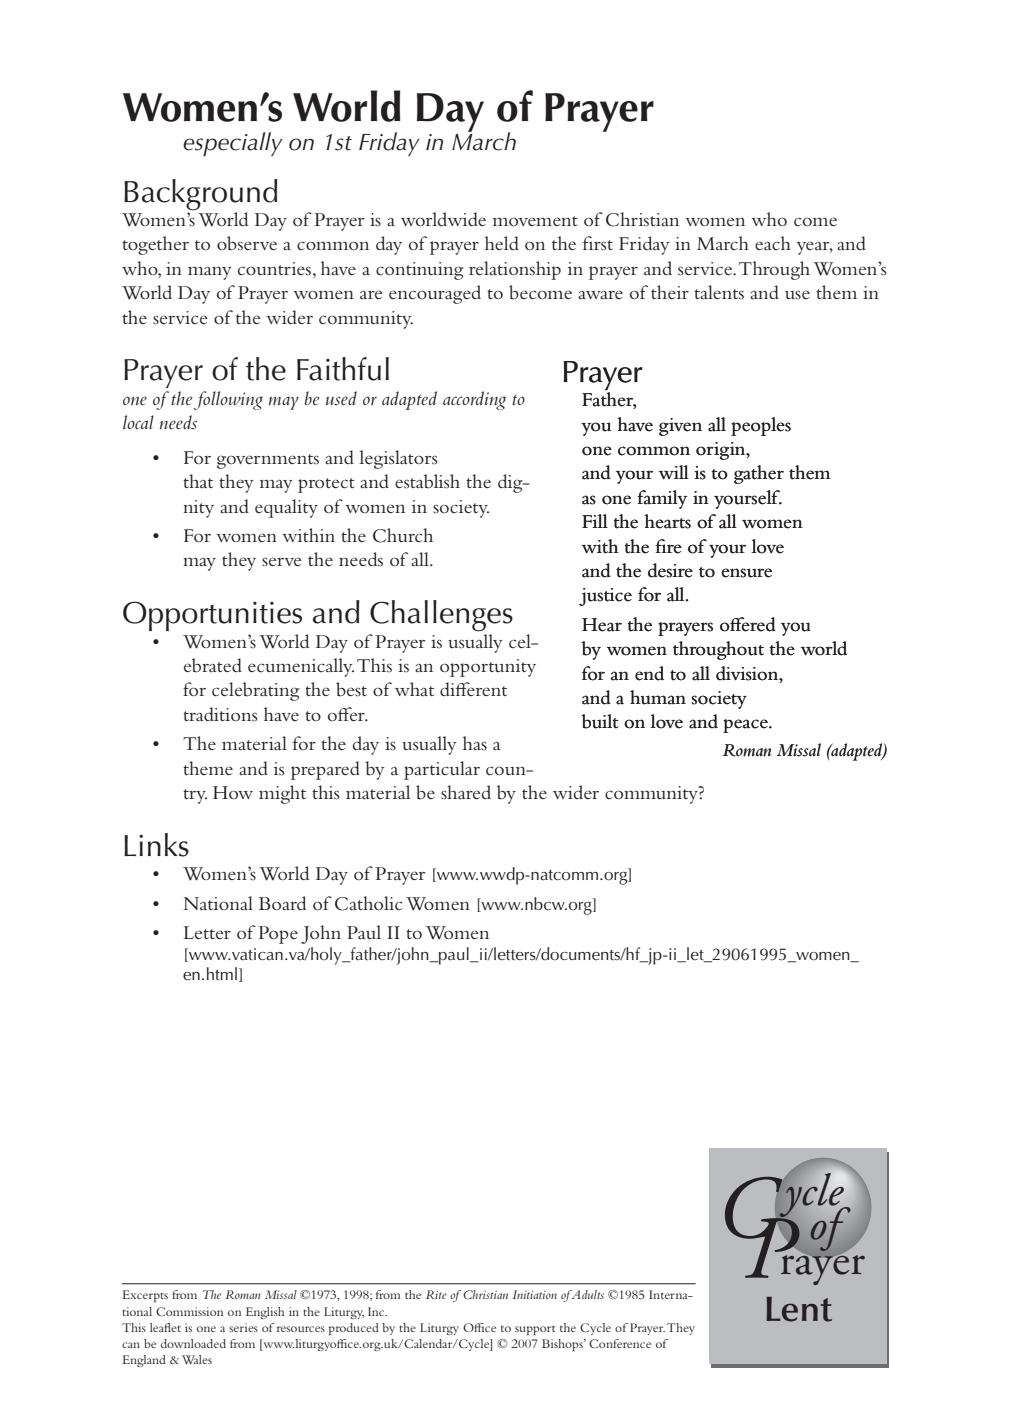 Image resolution: width=1009 pixels, height=1426 pixels. Describe the element at coordinates (441, 616) in the screenshot. I see `Challenges` at that location.
